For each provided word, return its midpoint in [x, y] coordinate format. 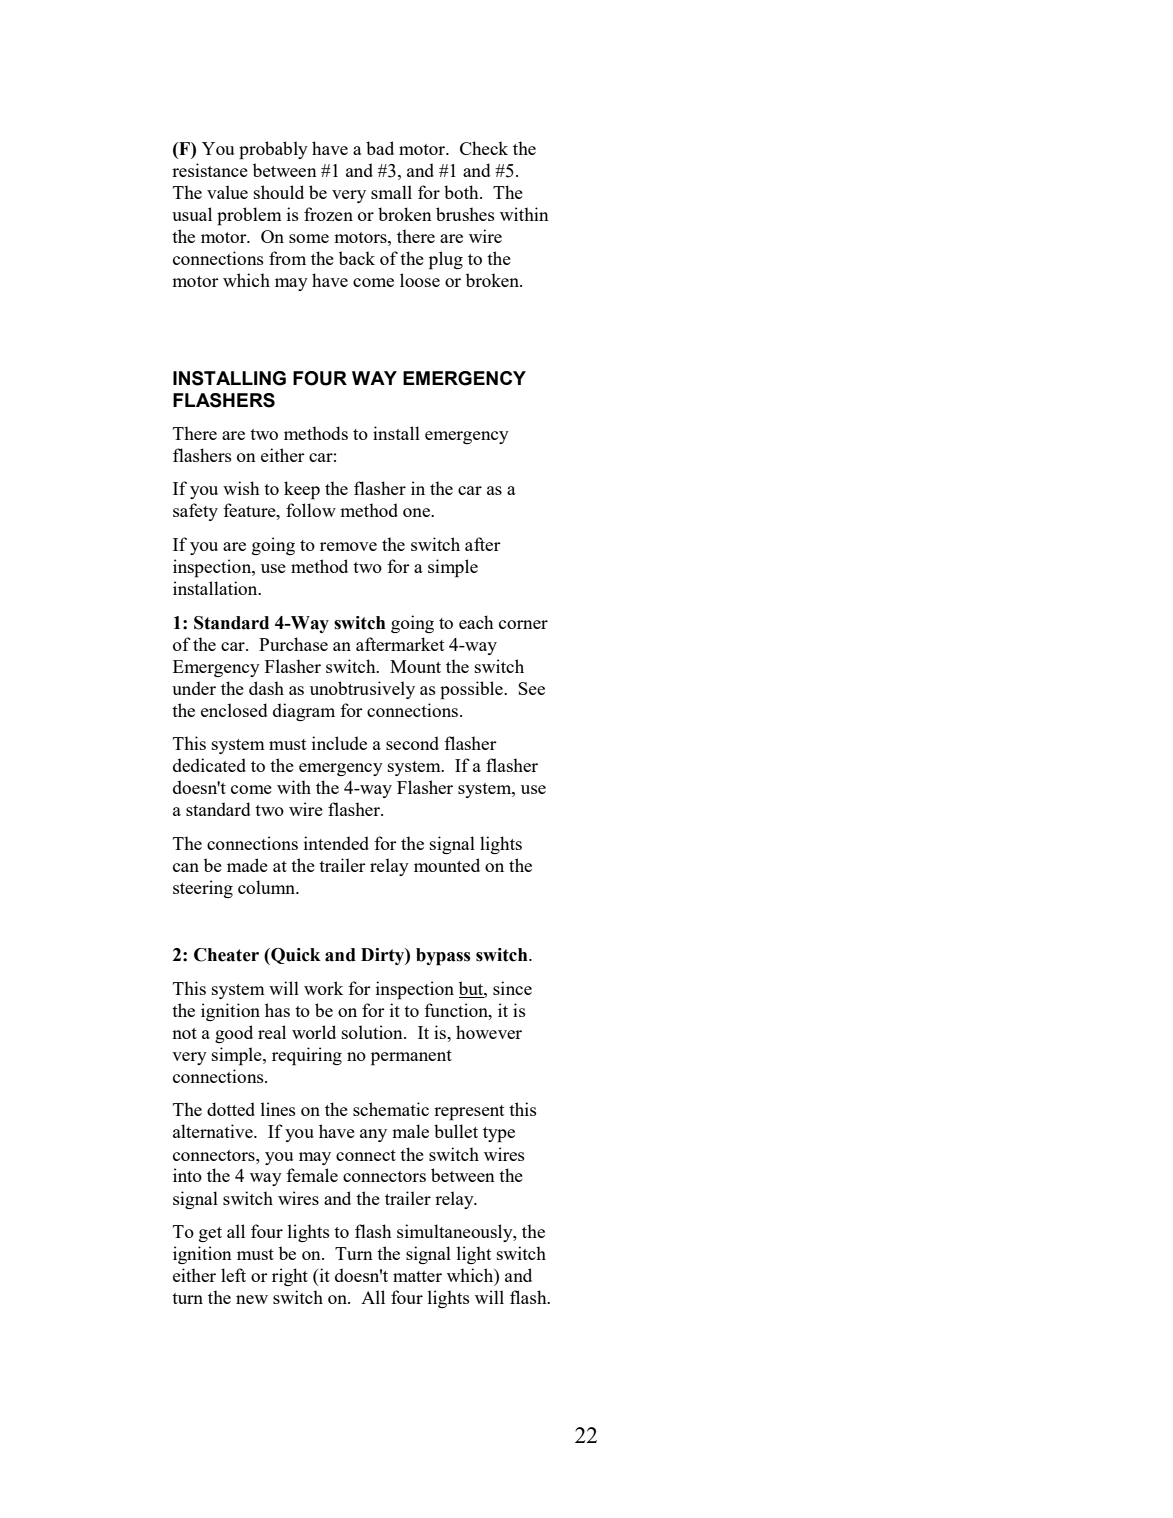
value [227, 192]
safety [195, 512]
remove [348, 546]
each [476, 622]
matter [417, 1276]
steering [203, 889]
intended [336, 843]
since [512, 988]
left [233, 1275]
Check [484, 148]
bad [380, 148]
